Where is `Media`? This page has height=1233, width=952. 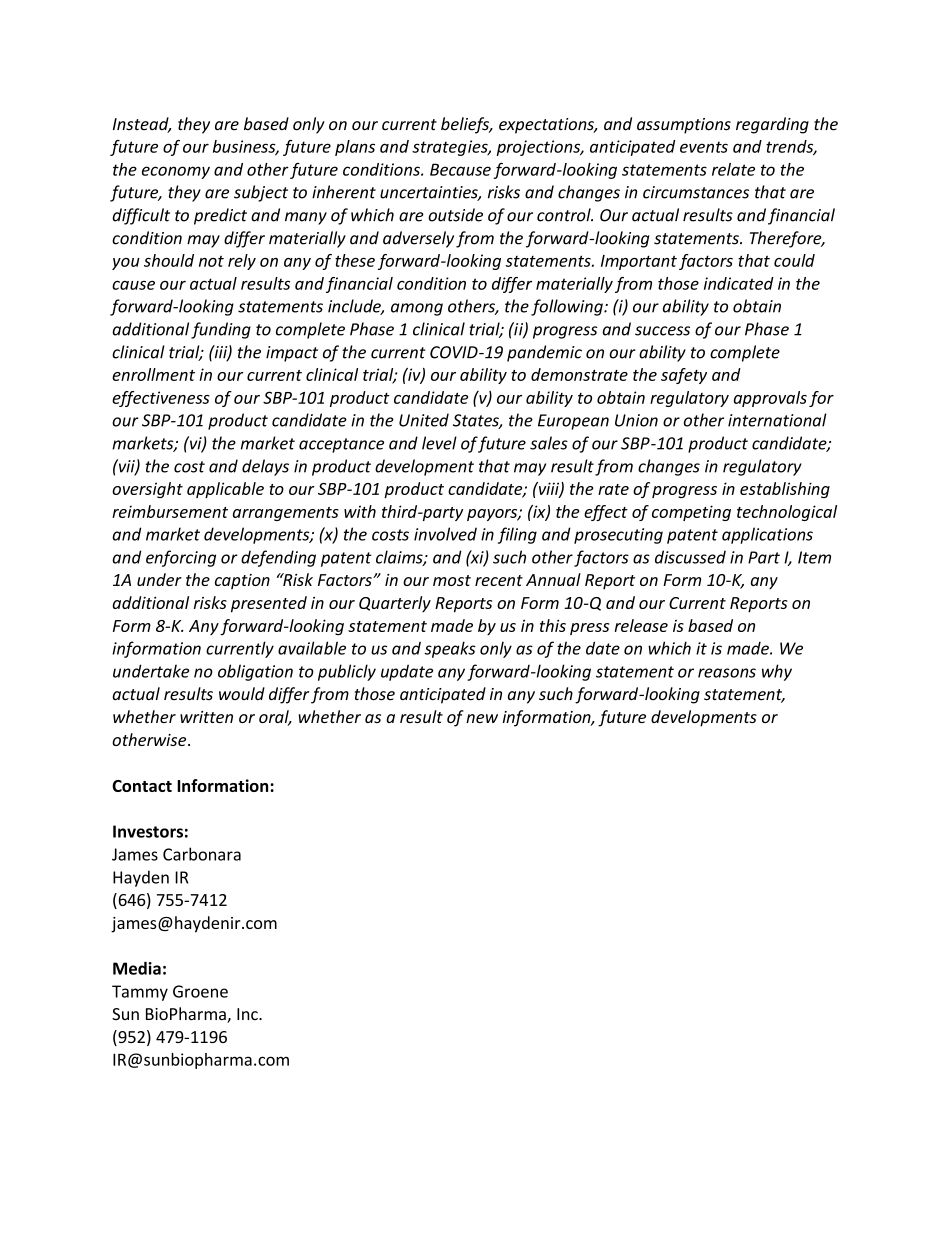 Media is located at coordinates (137, 968).
